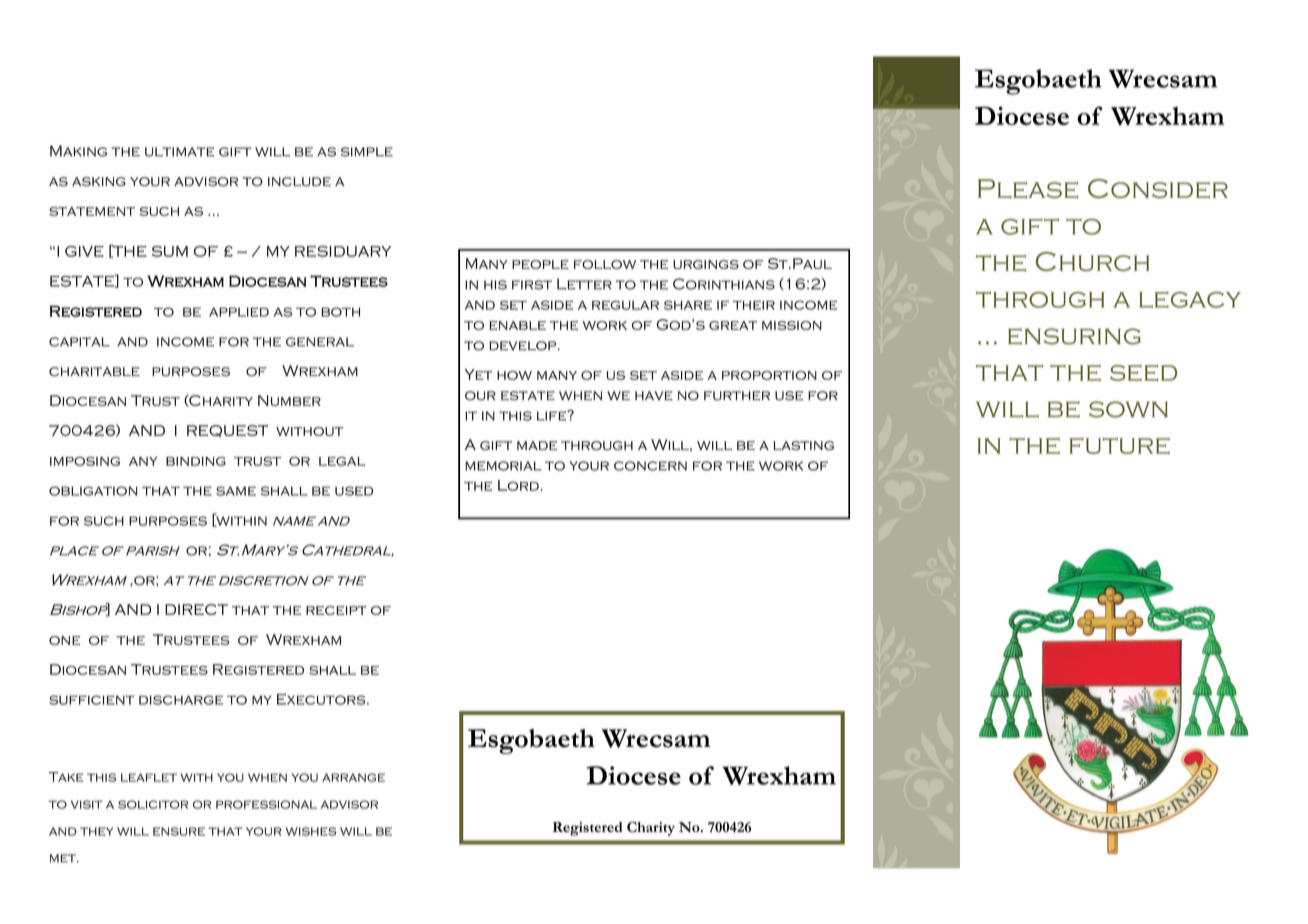 This document has width=1308, height=924. What do you see at coordinates (1119, 446) in the document?
I see `future` at bounding box center [1119, 446].
